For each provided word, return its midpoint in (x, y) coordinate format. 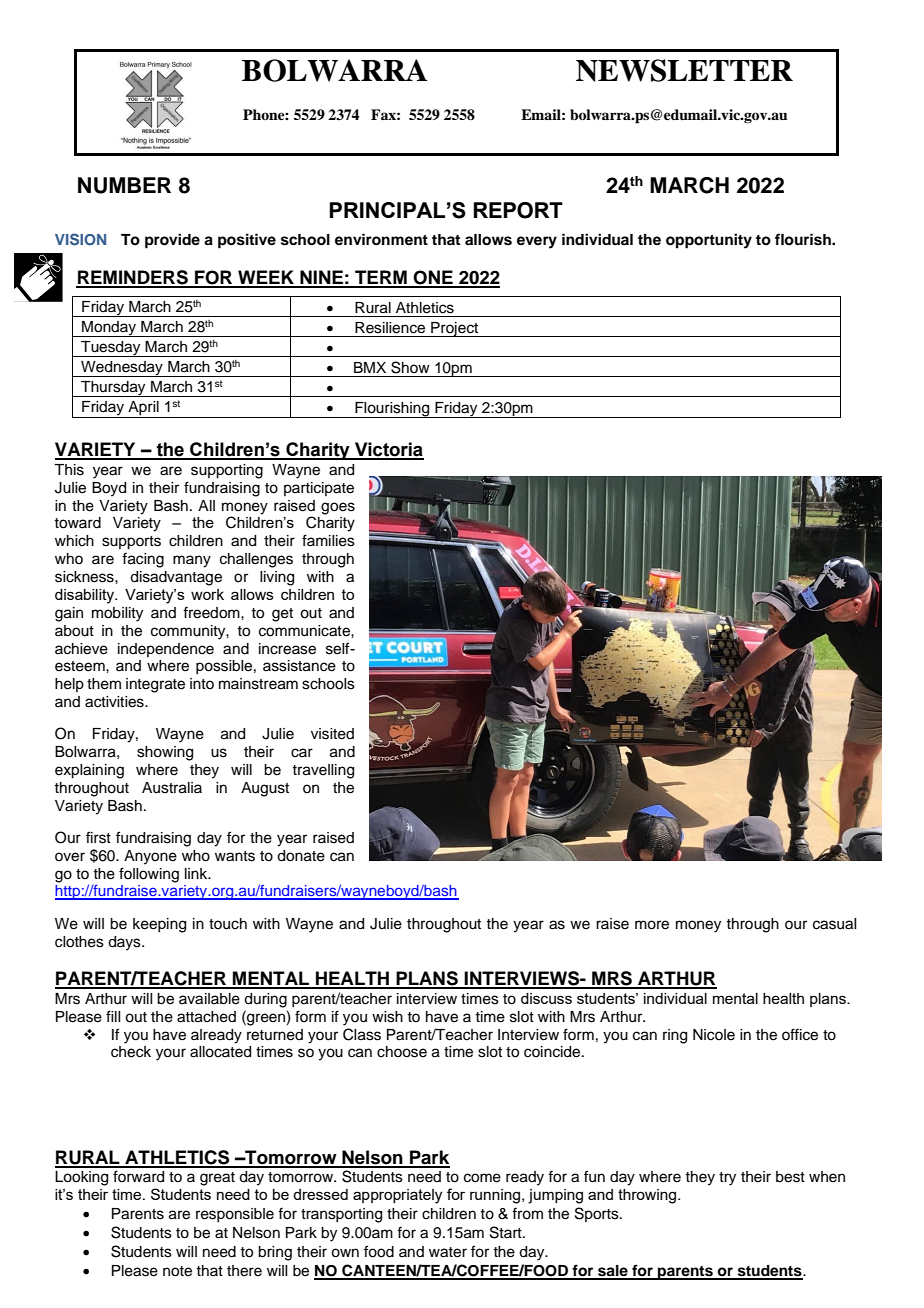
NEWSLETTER (684, 70)
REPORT (518, 210)
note (177, 1271)
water (448, 1252)
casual (834, 924)
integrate (155, 685)
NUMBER (124, 185)
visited (332, 734)
